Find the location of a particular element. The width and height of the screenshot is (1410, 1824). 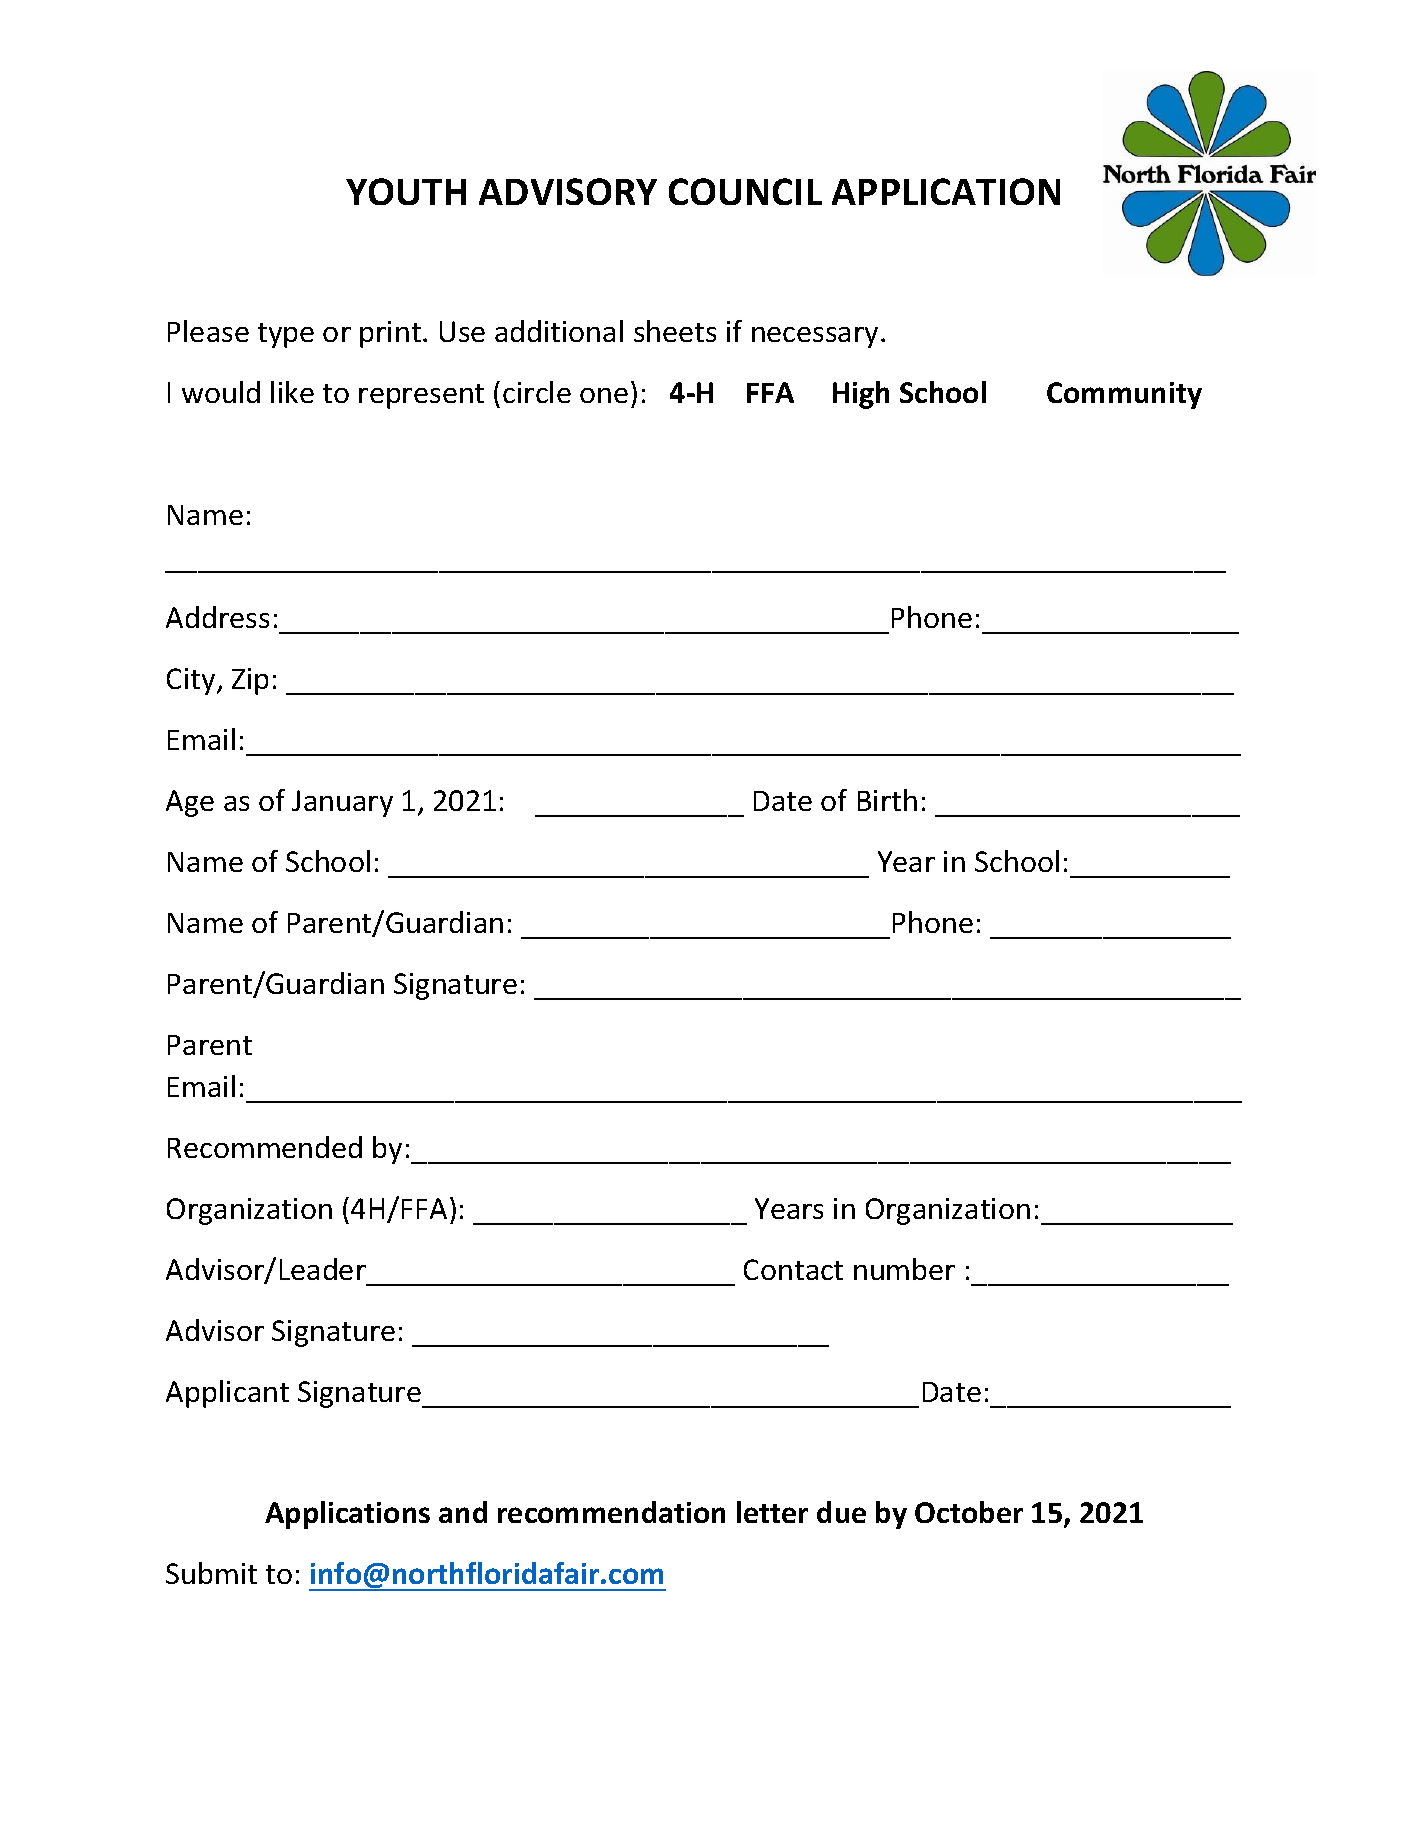

Birth is located at coordinates (887, 800).
